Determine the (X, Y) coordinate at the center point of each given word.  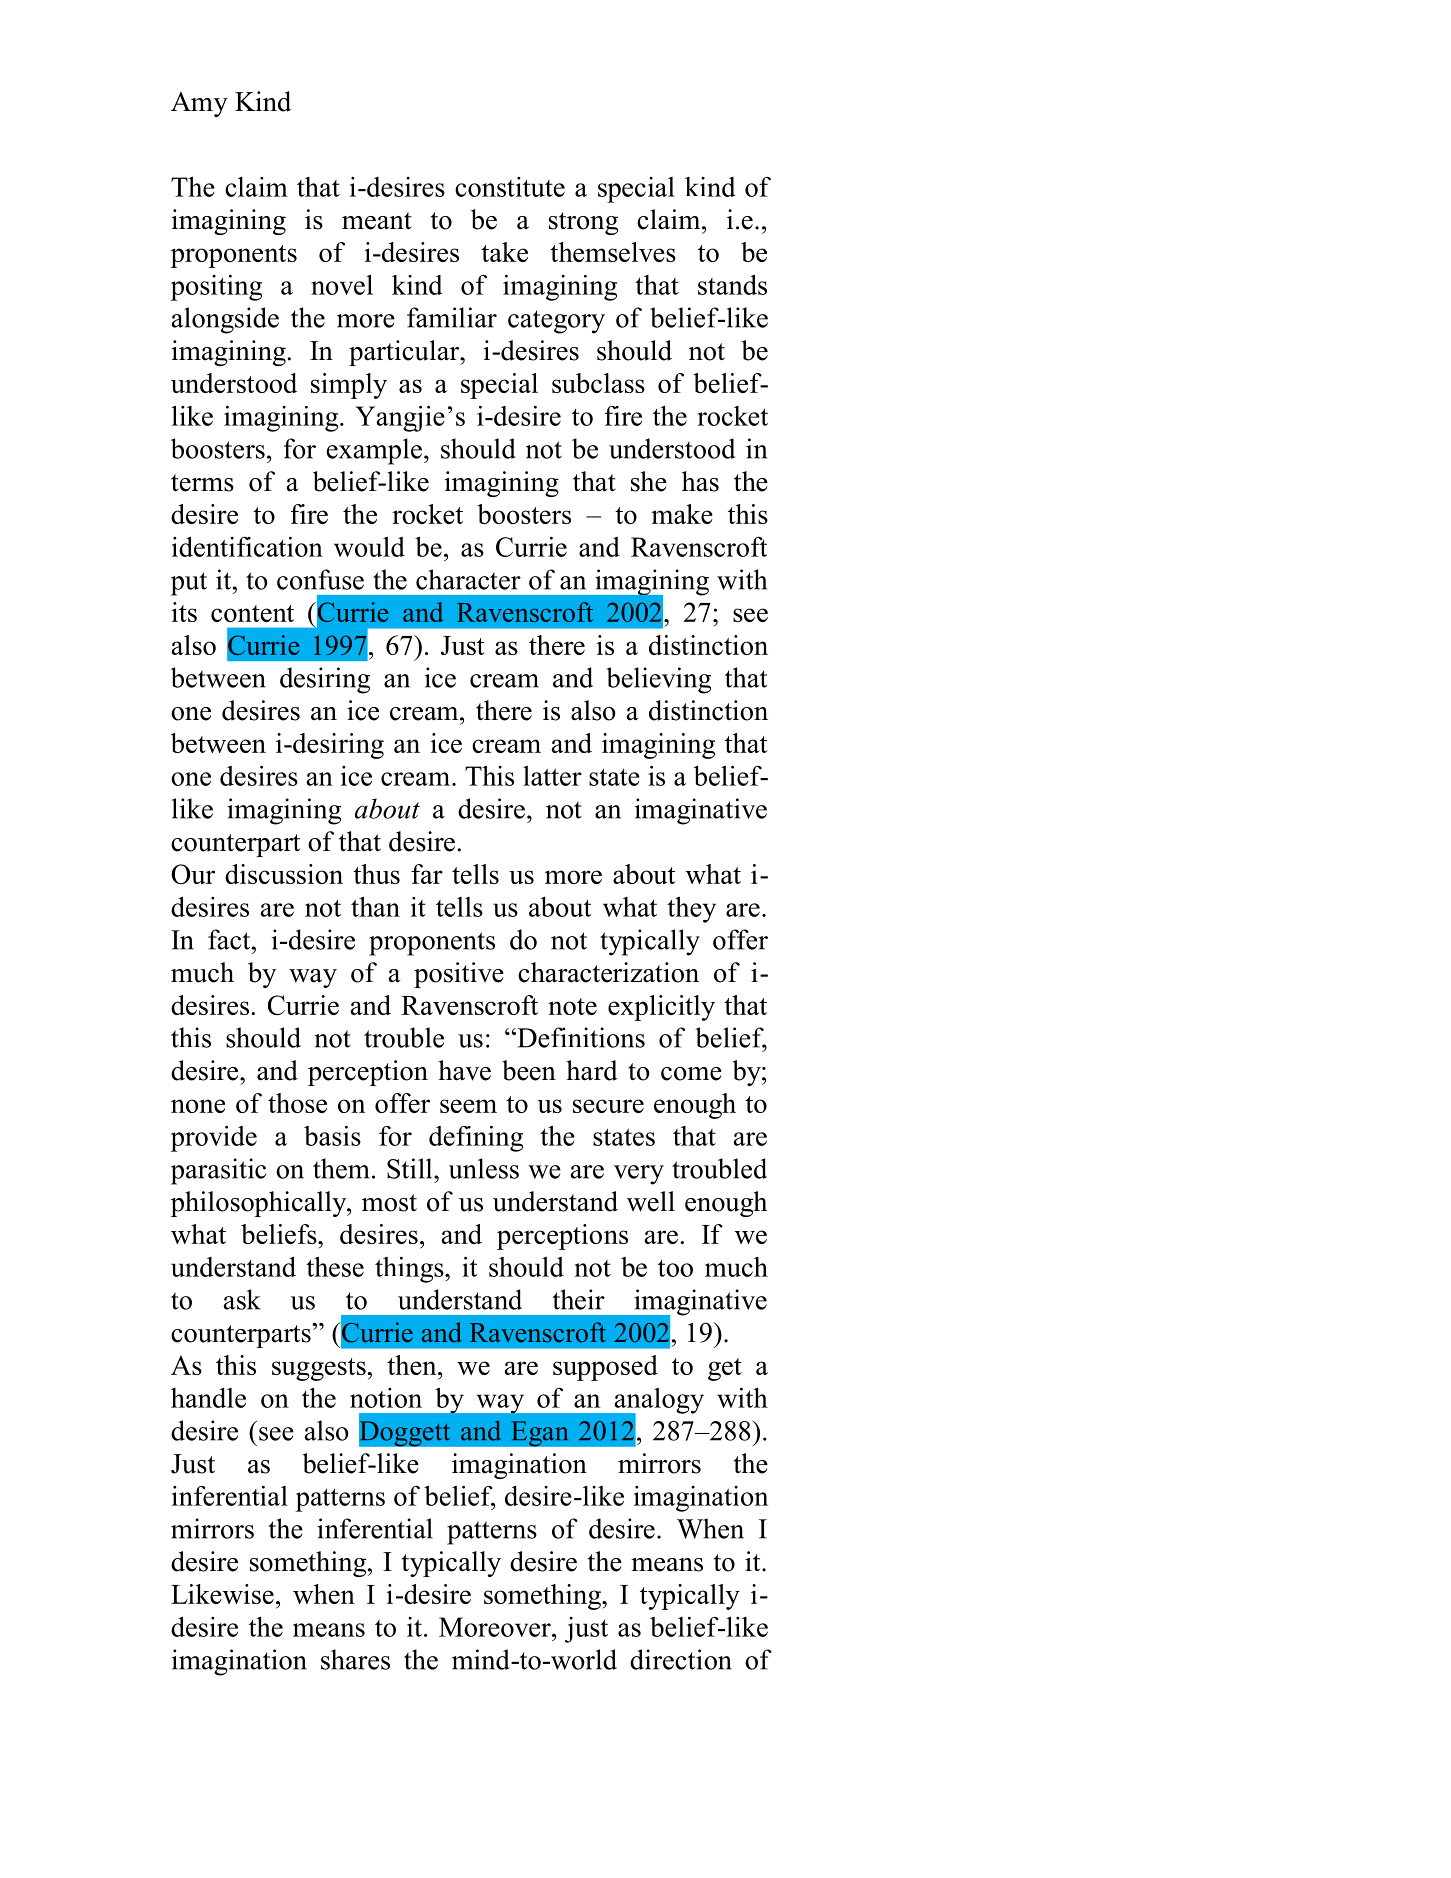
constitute (510, 187)
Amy (199, 104)
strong (583, 223)
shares (355, 1659)
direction (681, 1659)
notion (386, 1398)
